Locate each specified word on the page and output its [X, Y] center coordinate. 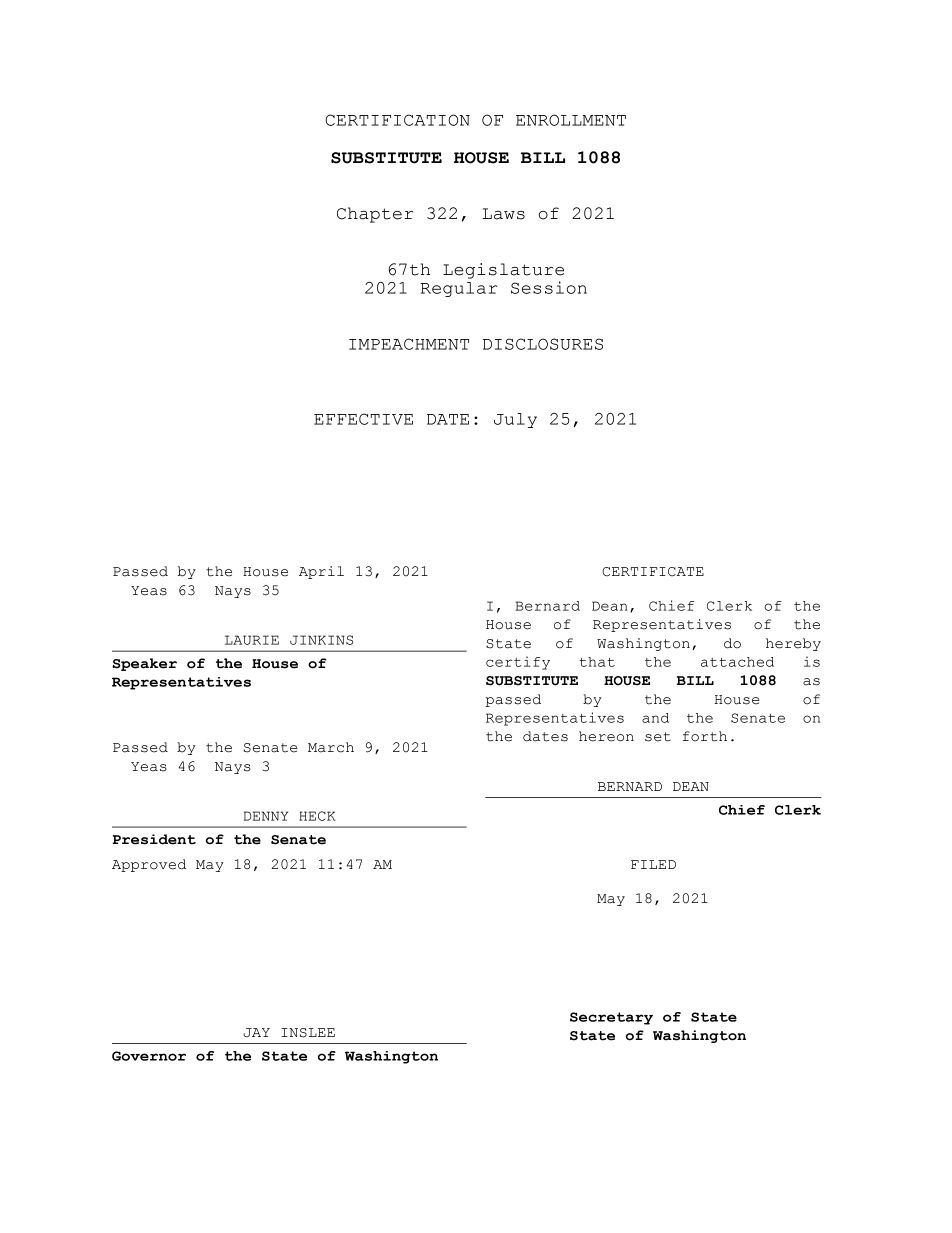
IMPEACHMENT [409, 344]
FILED [653, 864]
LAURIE [252, 640]
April [321, 572]
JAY [256, 1033]
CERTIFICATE [653, 572]
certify [518, 663]
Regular [459, 289]
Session [549, 287]
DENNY [266, 816]
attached [737, 662]
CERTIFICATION [397, 120]
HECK [317, 816]
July [515, 420]
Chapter [375, 215]
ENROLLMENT [571, 120]
